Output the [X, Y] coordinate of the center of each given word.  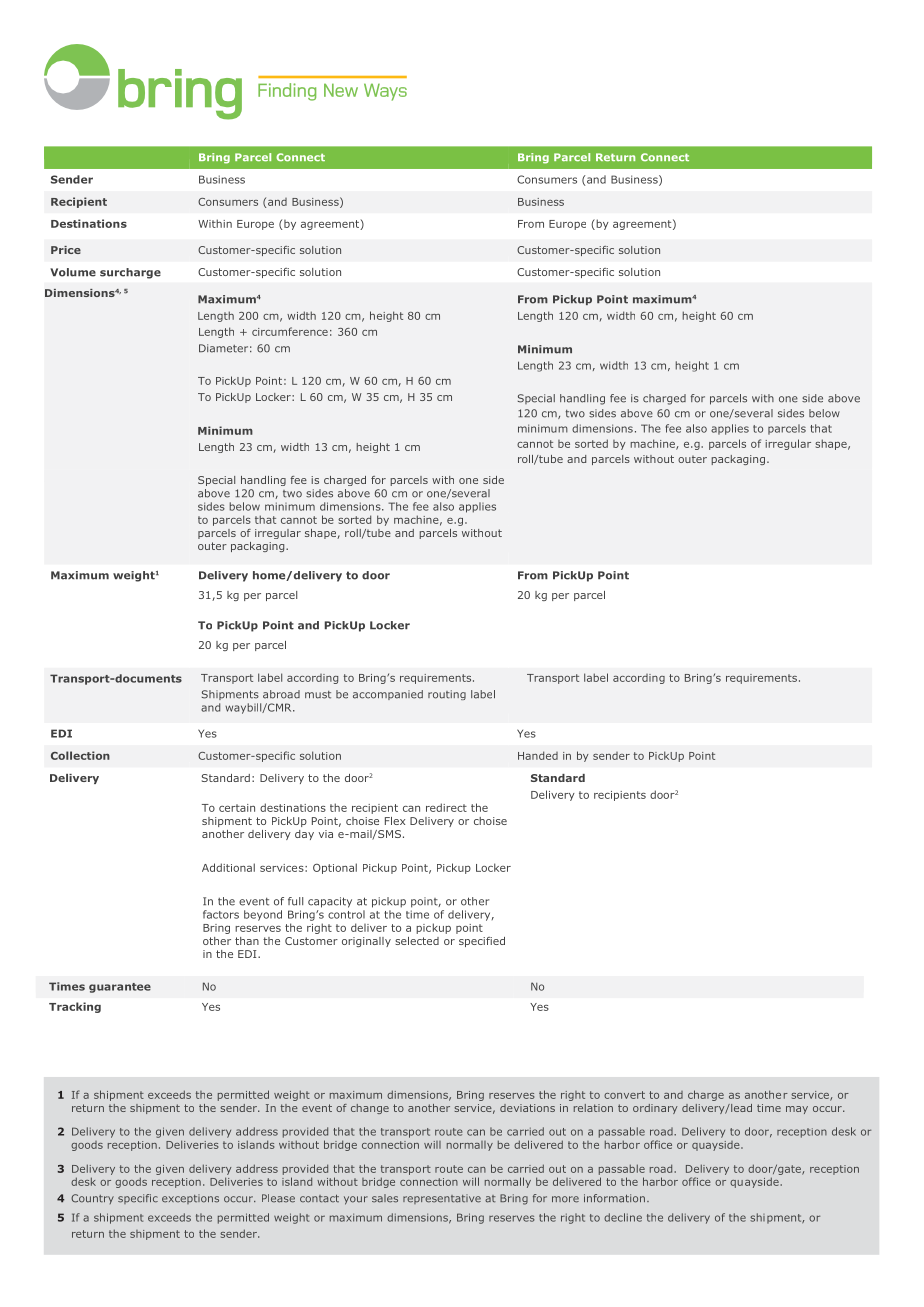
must [318, 695]
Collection [80, 755]
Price [66, 250]
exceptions [190, 1199]
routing [447, 695]
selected [417, 941]
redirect [446, 807]
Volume [73, 272]
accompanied [388, 695]
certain [237, 808]
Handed [538, 755]
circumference [290, 331]
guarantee [120, 988]
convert [624, 1095]
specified [482, 942]
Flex [395, 821]
